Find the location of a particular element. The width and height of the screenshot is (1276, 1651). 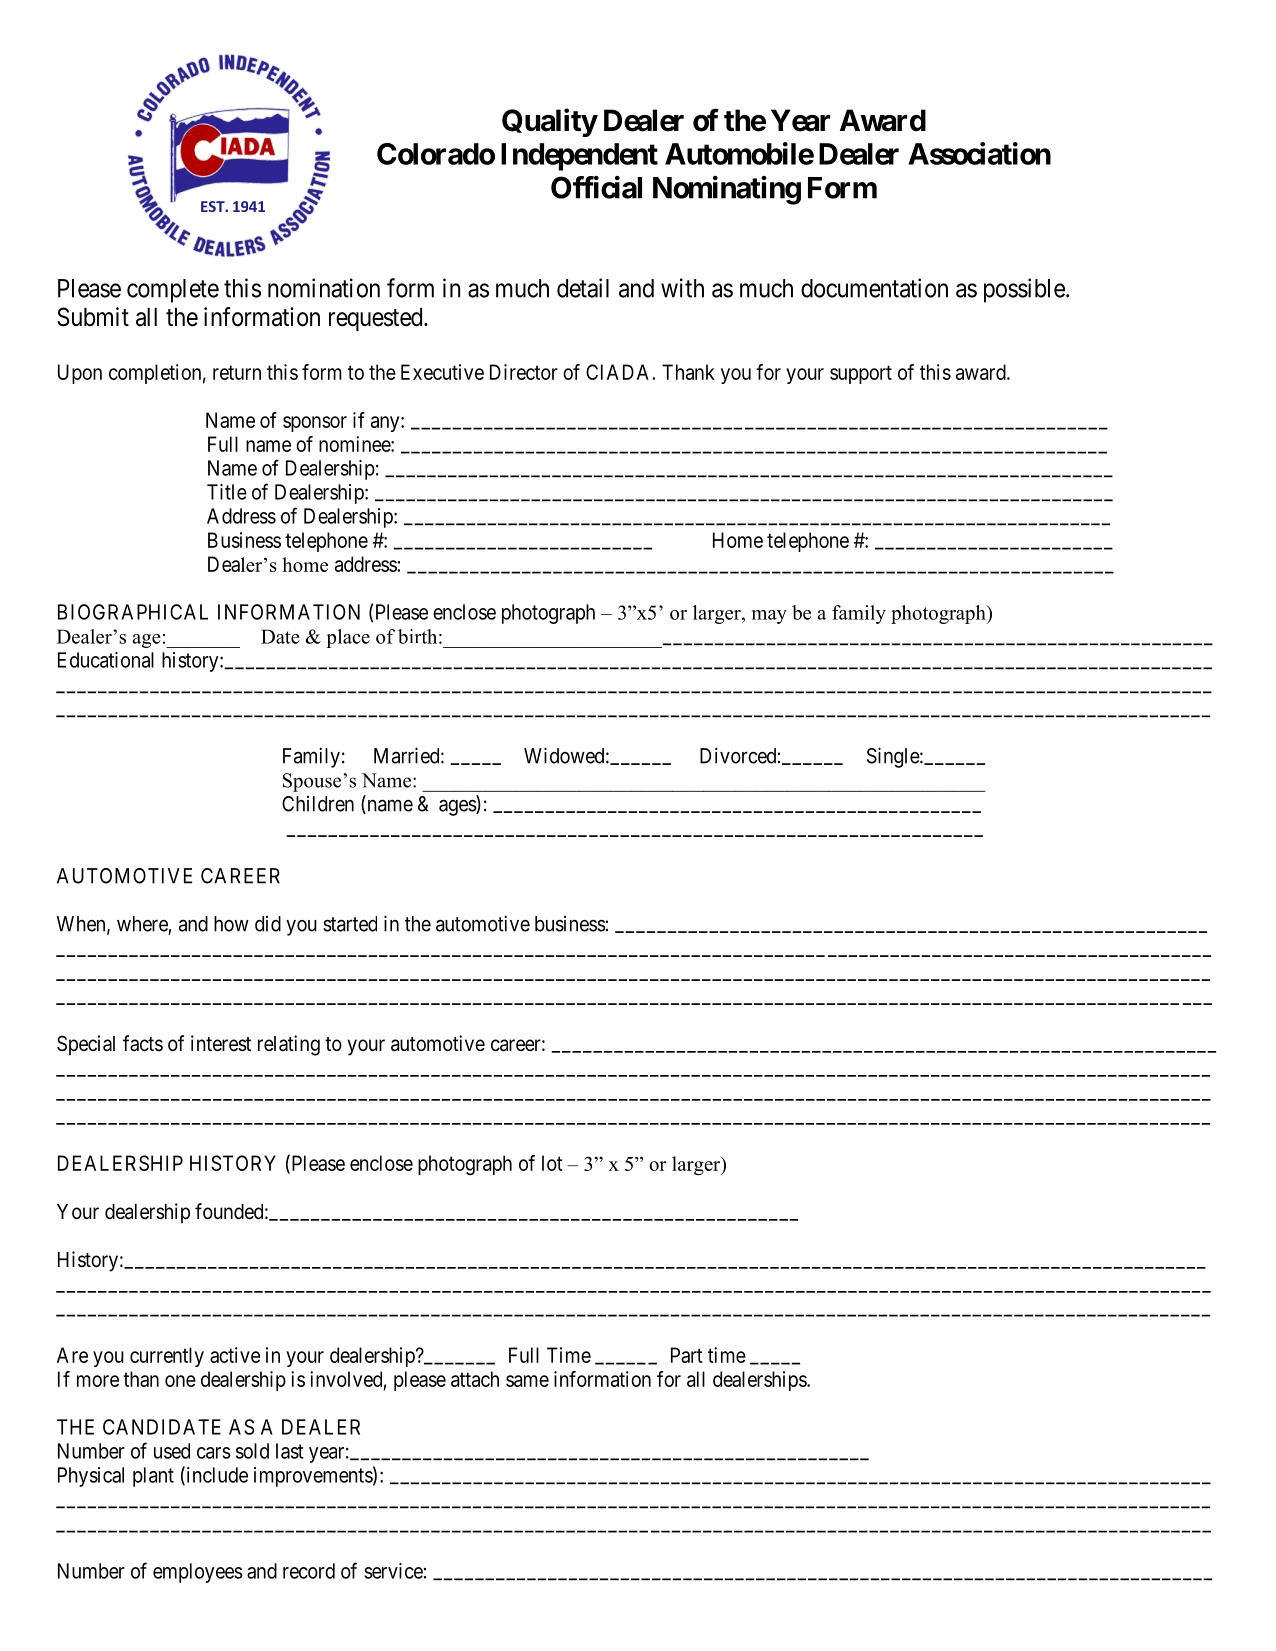

service is located at coordinates (394, 1571).
